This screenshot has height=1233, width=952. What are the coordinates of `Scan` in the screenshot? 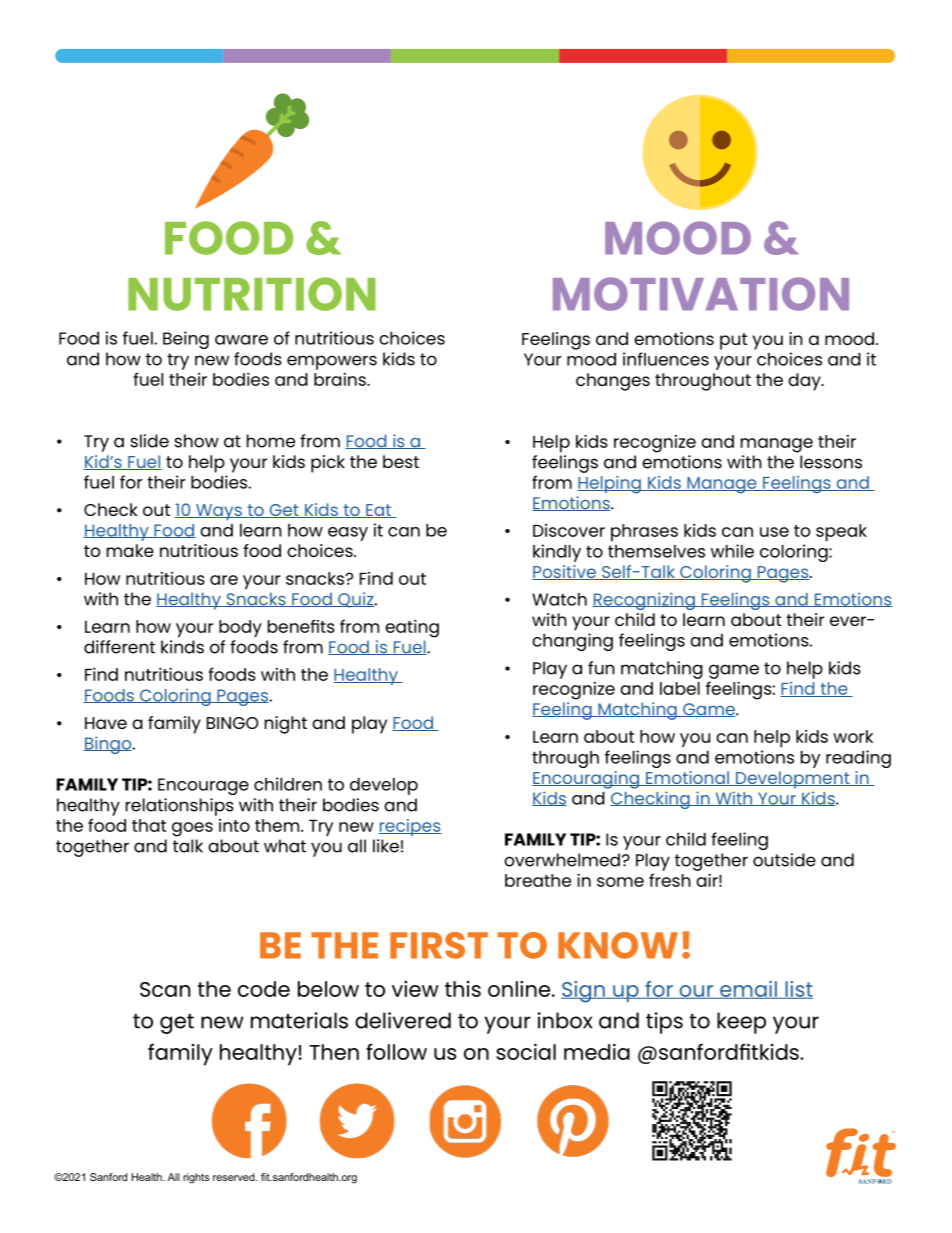 It's located at (165, 989).
